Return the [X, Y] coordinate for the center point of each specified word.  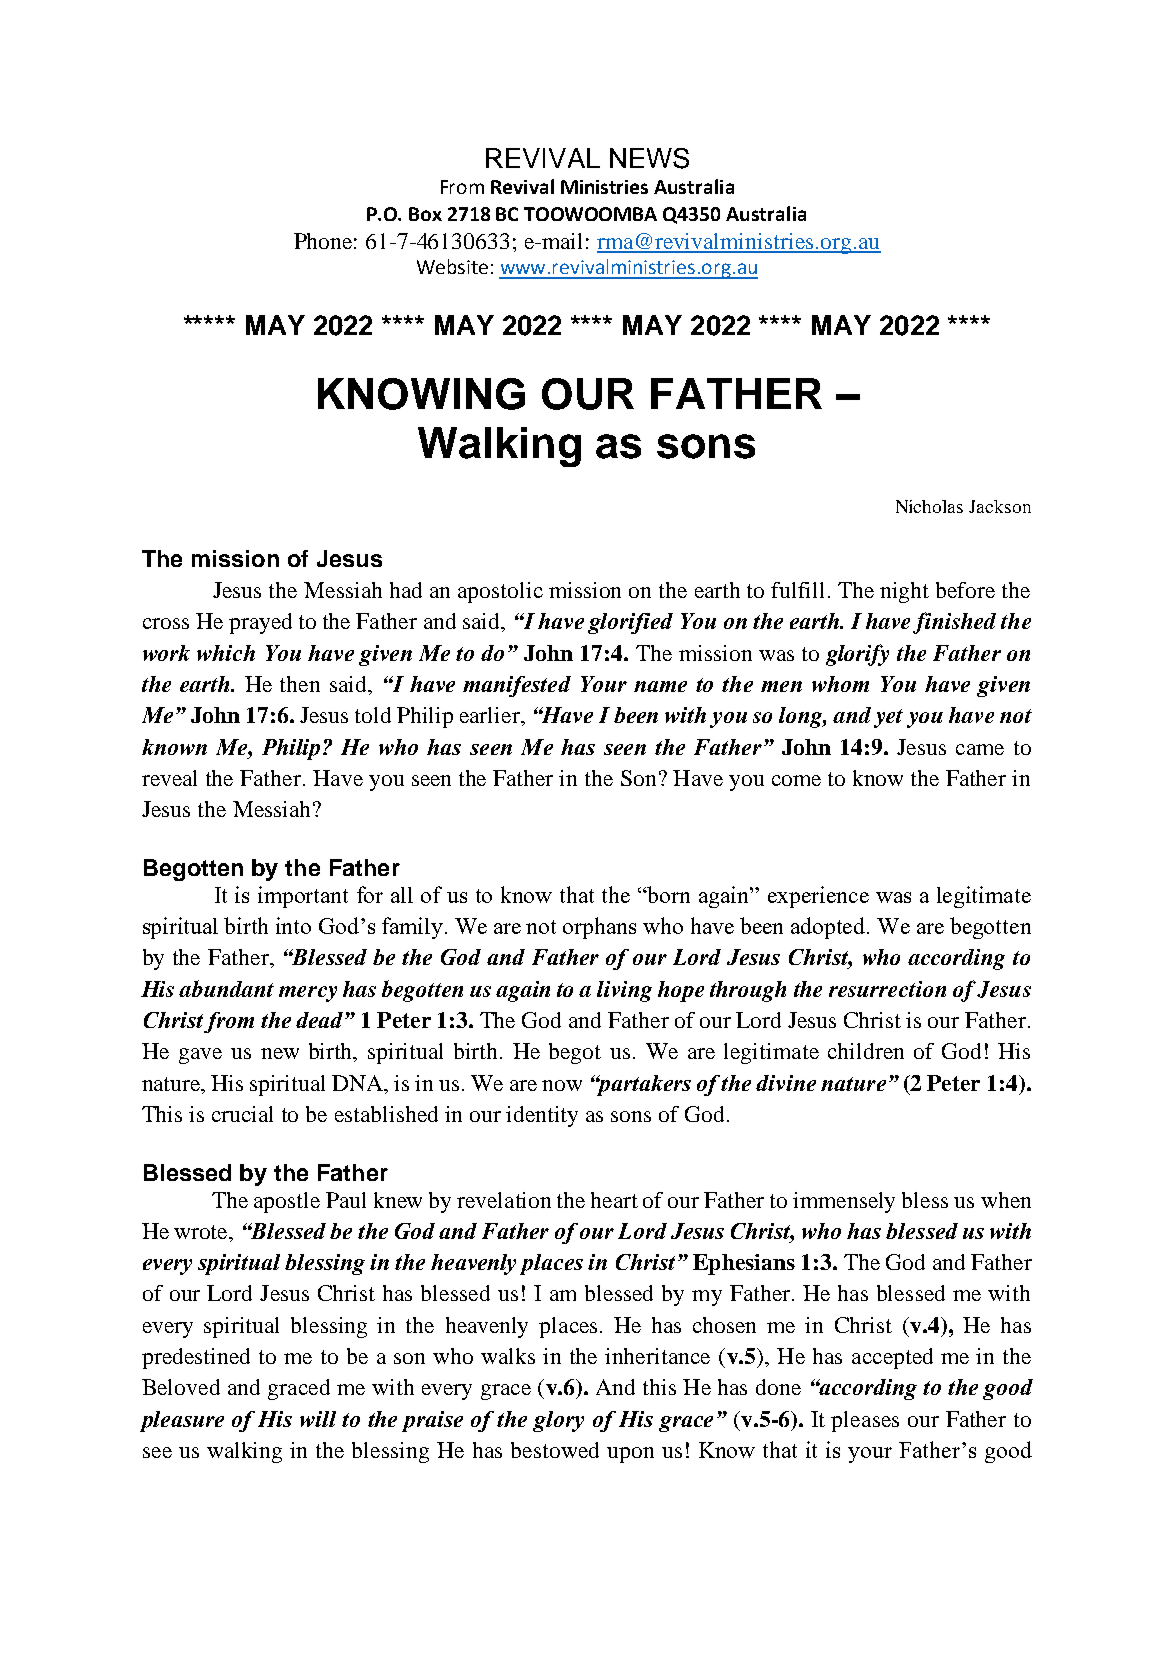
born [668, 894]
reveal [169, 778]
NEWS [649, 158]
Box [425, 214]
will [318, 1419]
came [980, 749]
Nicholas [929, 506]
